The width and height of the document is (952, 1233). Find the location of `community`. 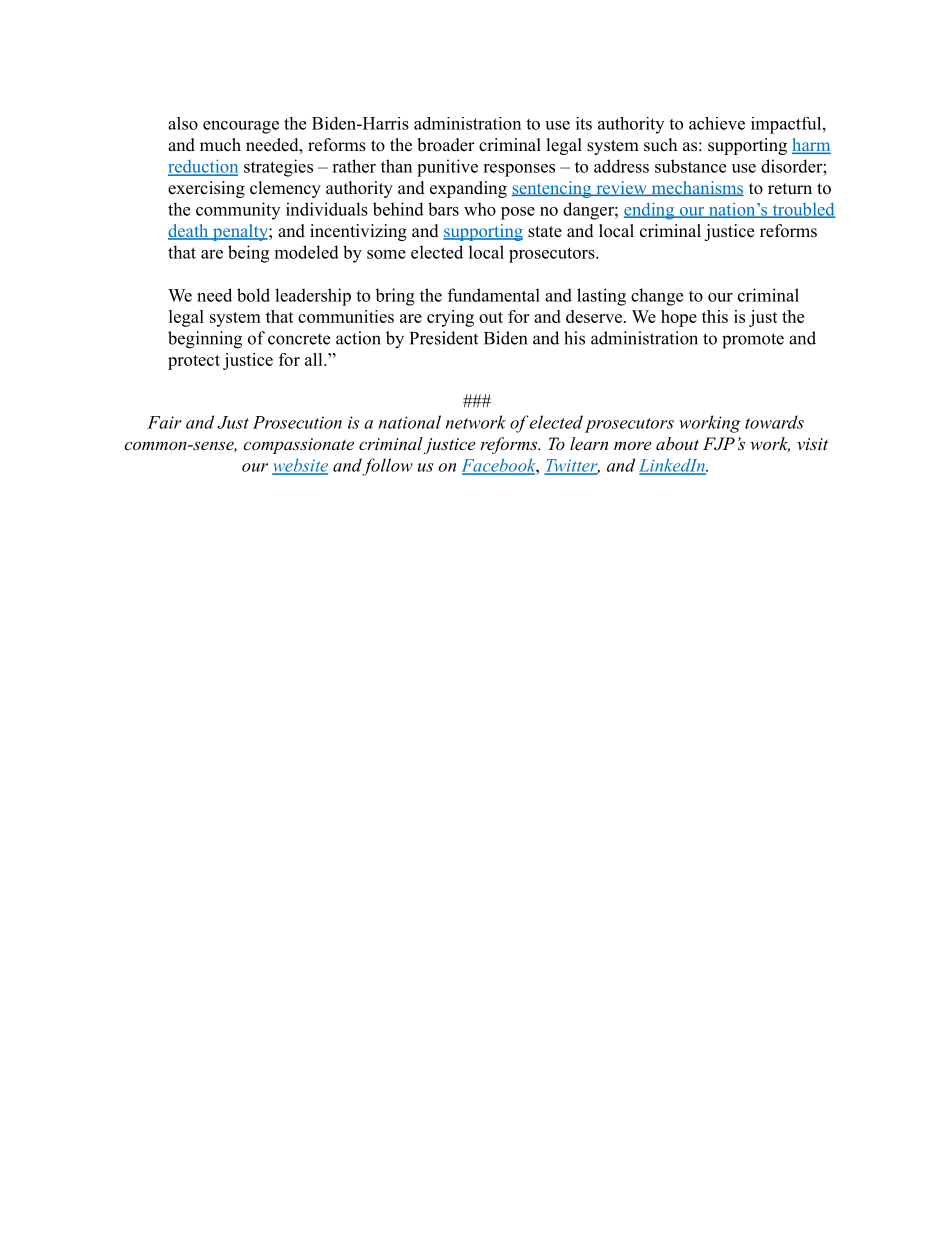

community is located at coordinates (238, 211).
